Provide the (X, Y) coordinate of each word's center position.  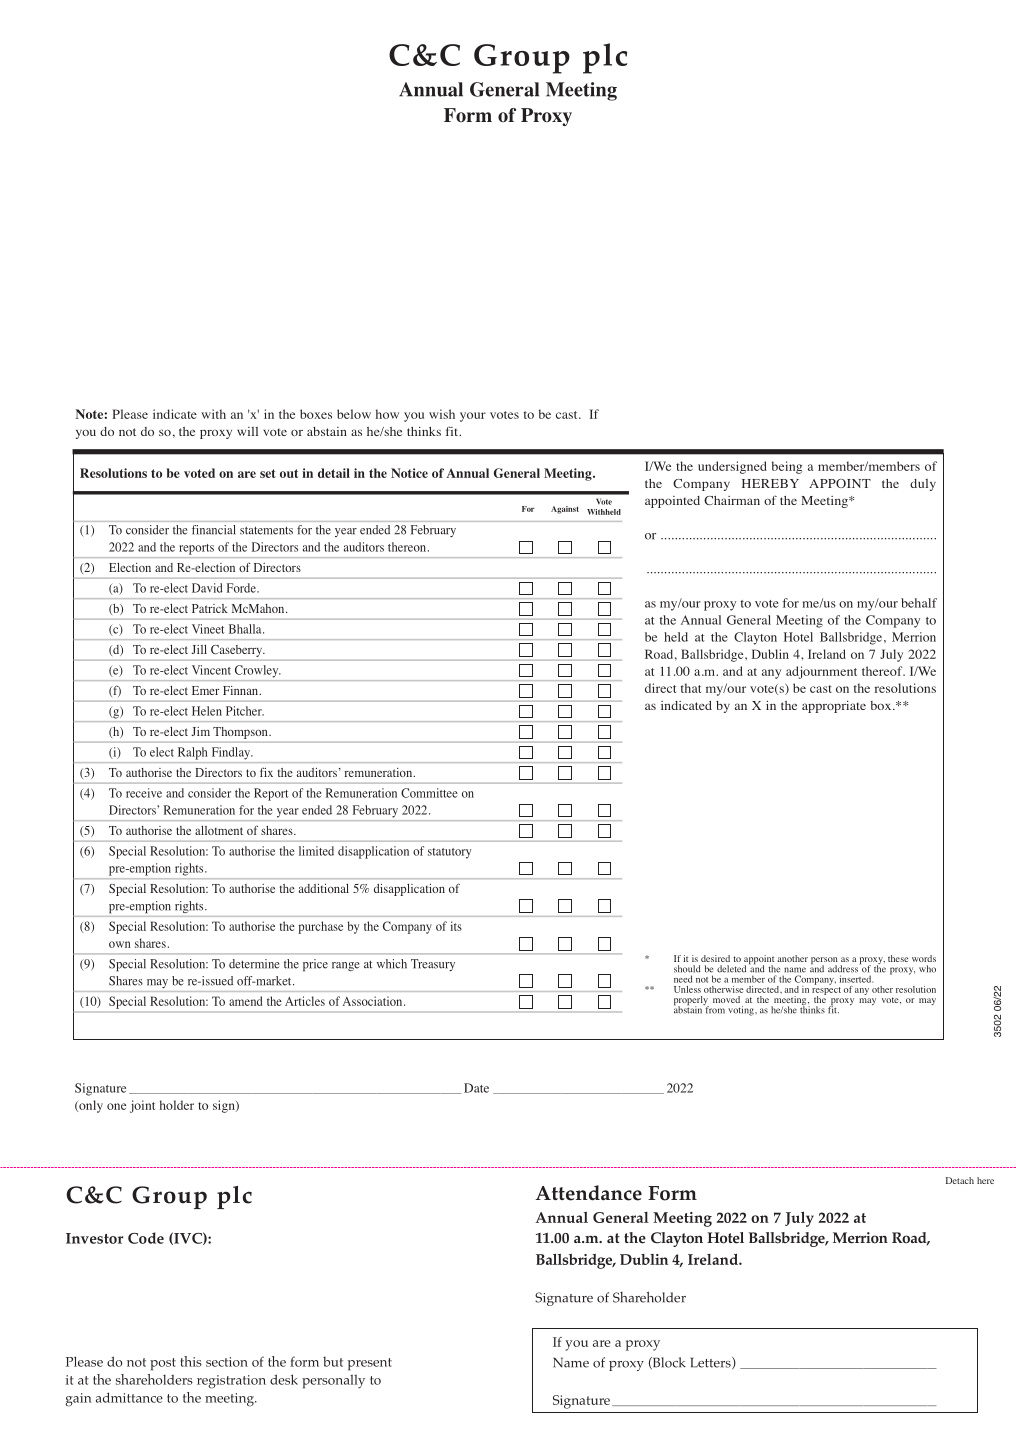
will (247, 431)
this (191, 1361)
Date (476, 1088)
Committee (429, 793)
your (473, 417)
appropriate (834, 707)
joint (142, 1106)
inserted (856, 979)
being (787, 467)
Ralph (192, 753)
